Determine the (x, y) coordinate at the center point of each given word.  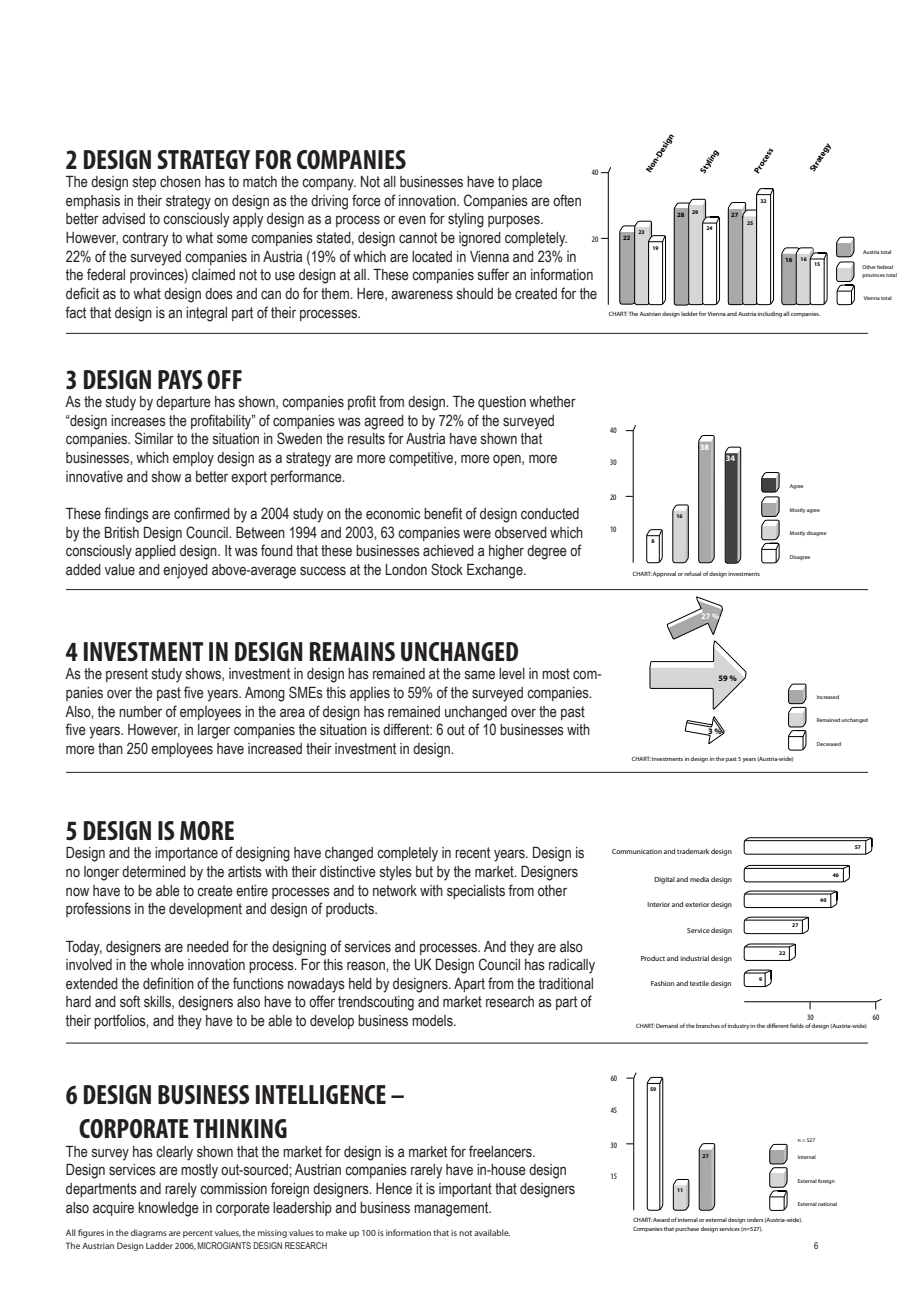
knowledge (168, 1209)
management (452, 1209)
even (412, 220)
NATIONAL (827, 1204)
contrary (145, 239)
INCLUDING (770, 315)
